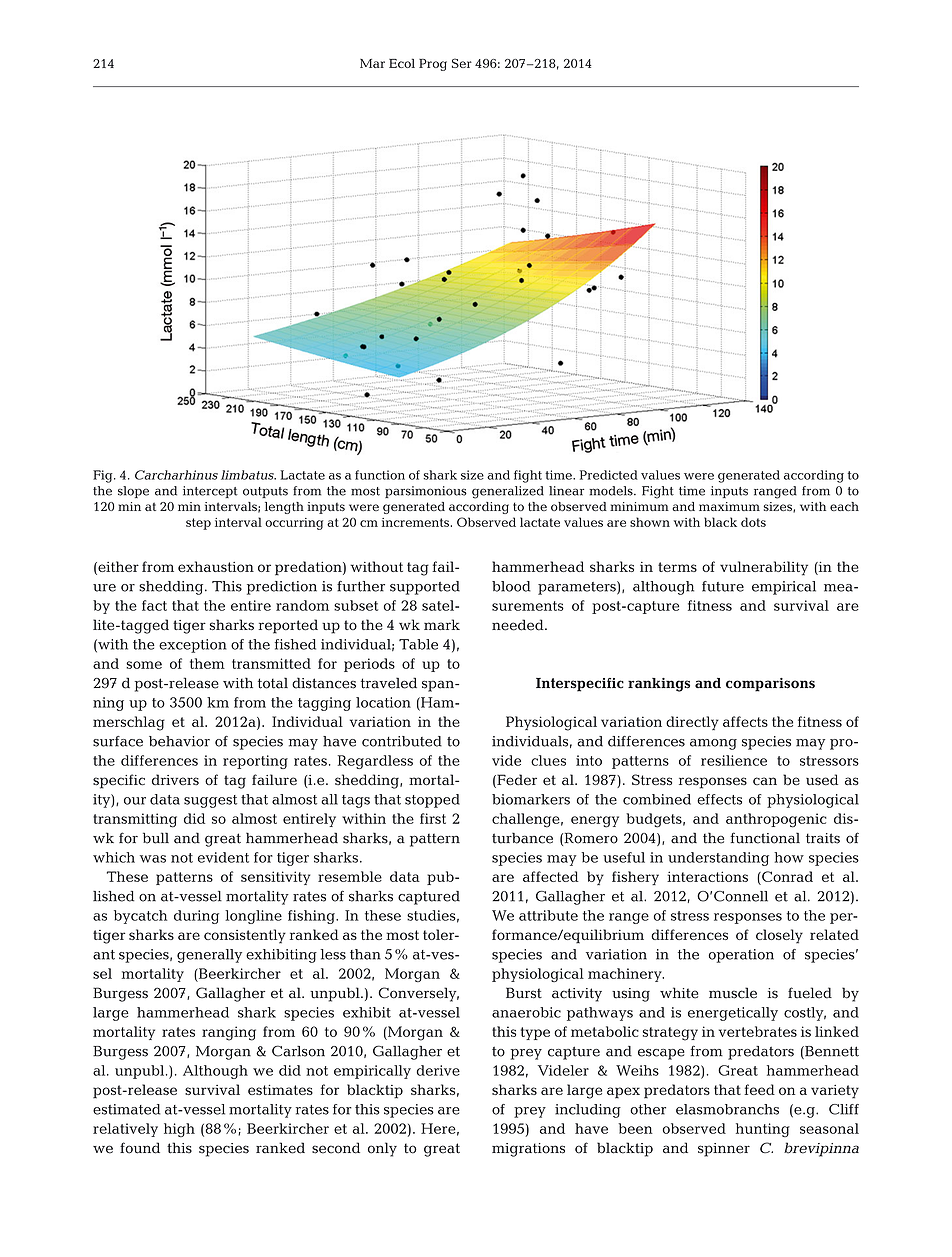 The image size is (952, 1257). I want to click on Predicted, so click(609, 475).
